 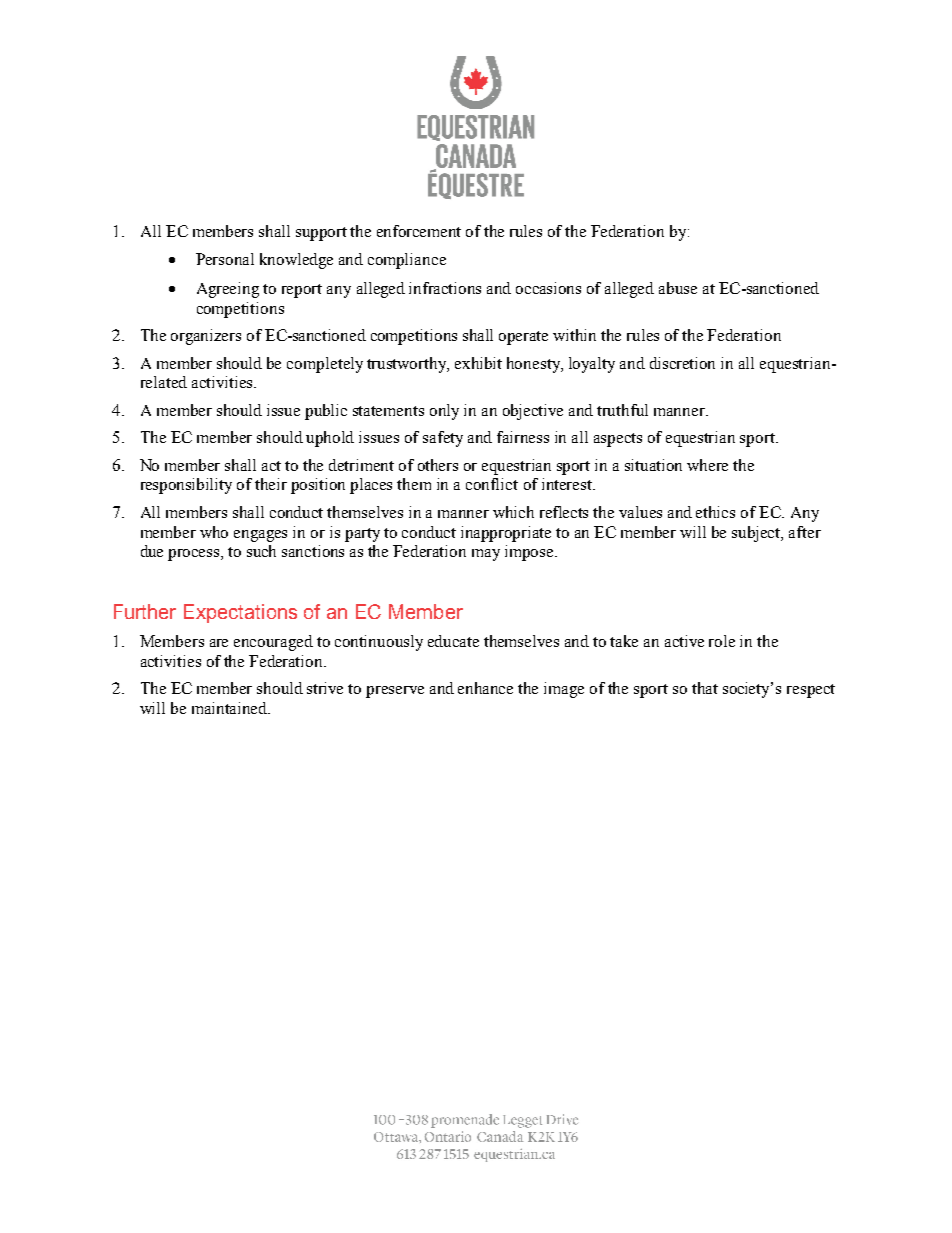 What do you see at coordinates (231, 708) in the page?
I see `maintained` at bounding box center [231, 708].
